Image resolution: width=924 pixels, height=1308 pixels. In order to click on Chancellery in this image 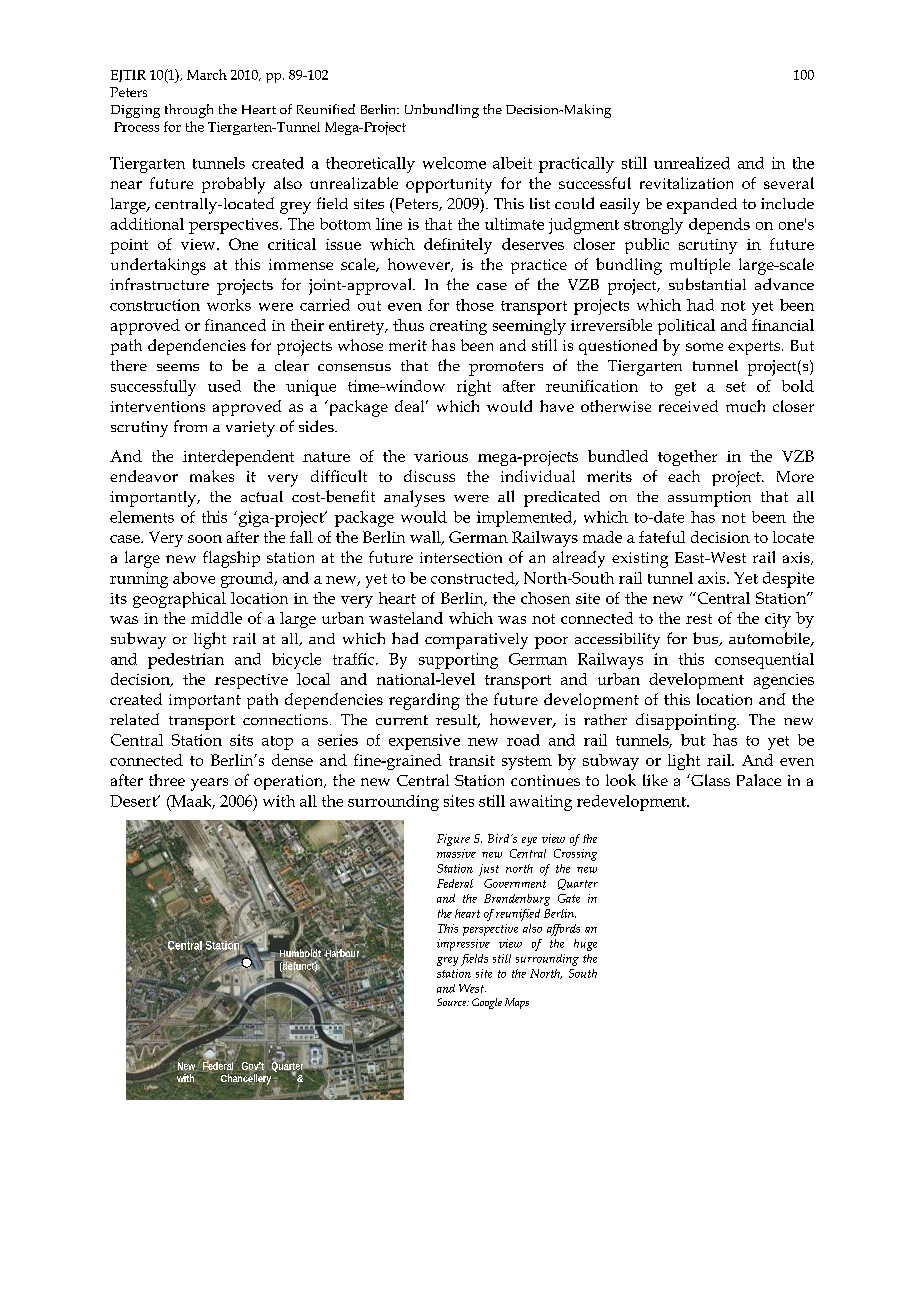, I will do `click(246, 1080)`.
